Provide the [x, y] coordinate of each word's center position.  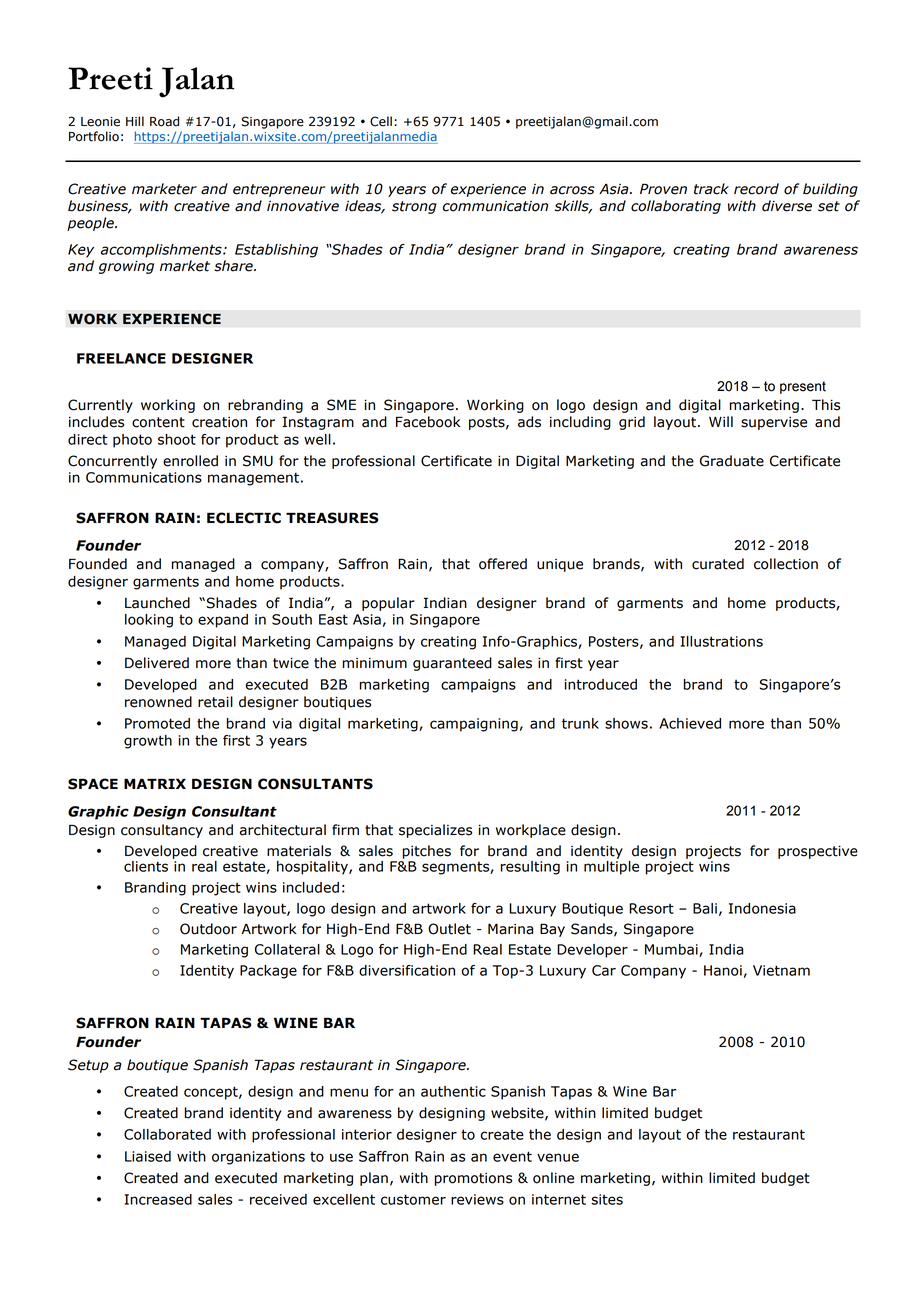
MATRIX [155, 783]
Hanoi [723, 970]
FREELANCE [121, 358]
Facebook [428, 422]
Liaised [148, 1156]
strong [414, 207]
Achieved [690, 723]
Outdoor [208, 929]
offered [503, 564]
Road [164, 121]
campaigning [474, 725]
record [756, 189]
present [803, 387]
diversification [407, 970]
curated [718, 564]
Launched [157, 603]
